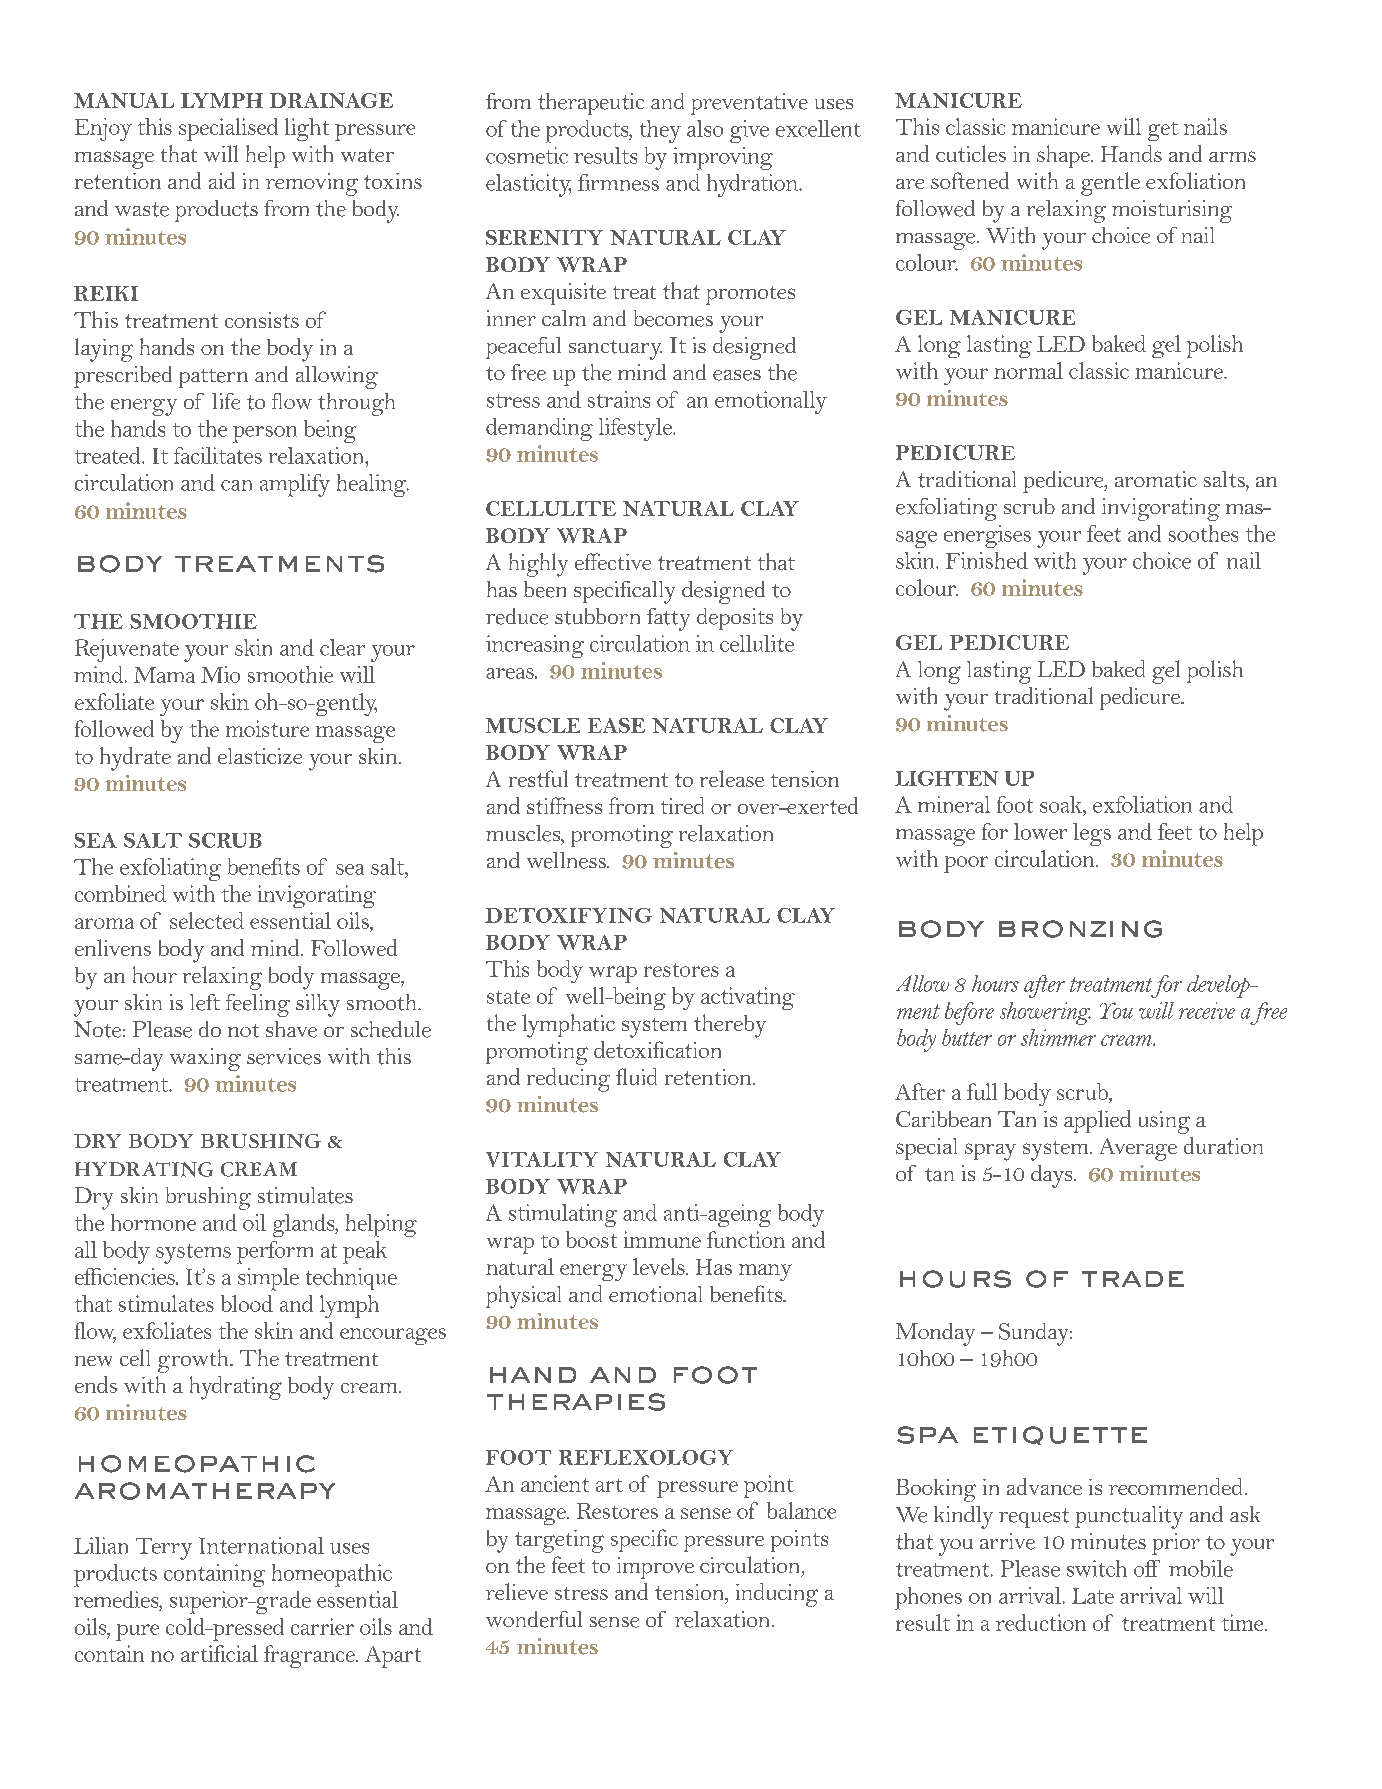 Image resolution: width=1382 pixels, height=1789 pixels. What do you see at coordinates (660, 131) in the document?
I see `they` at bounding box center [660, 131].
